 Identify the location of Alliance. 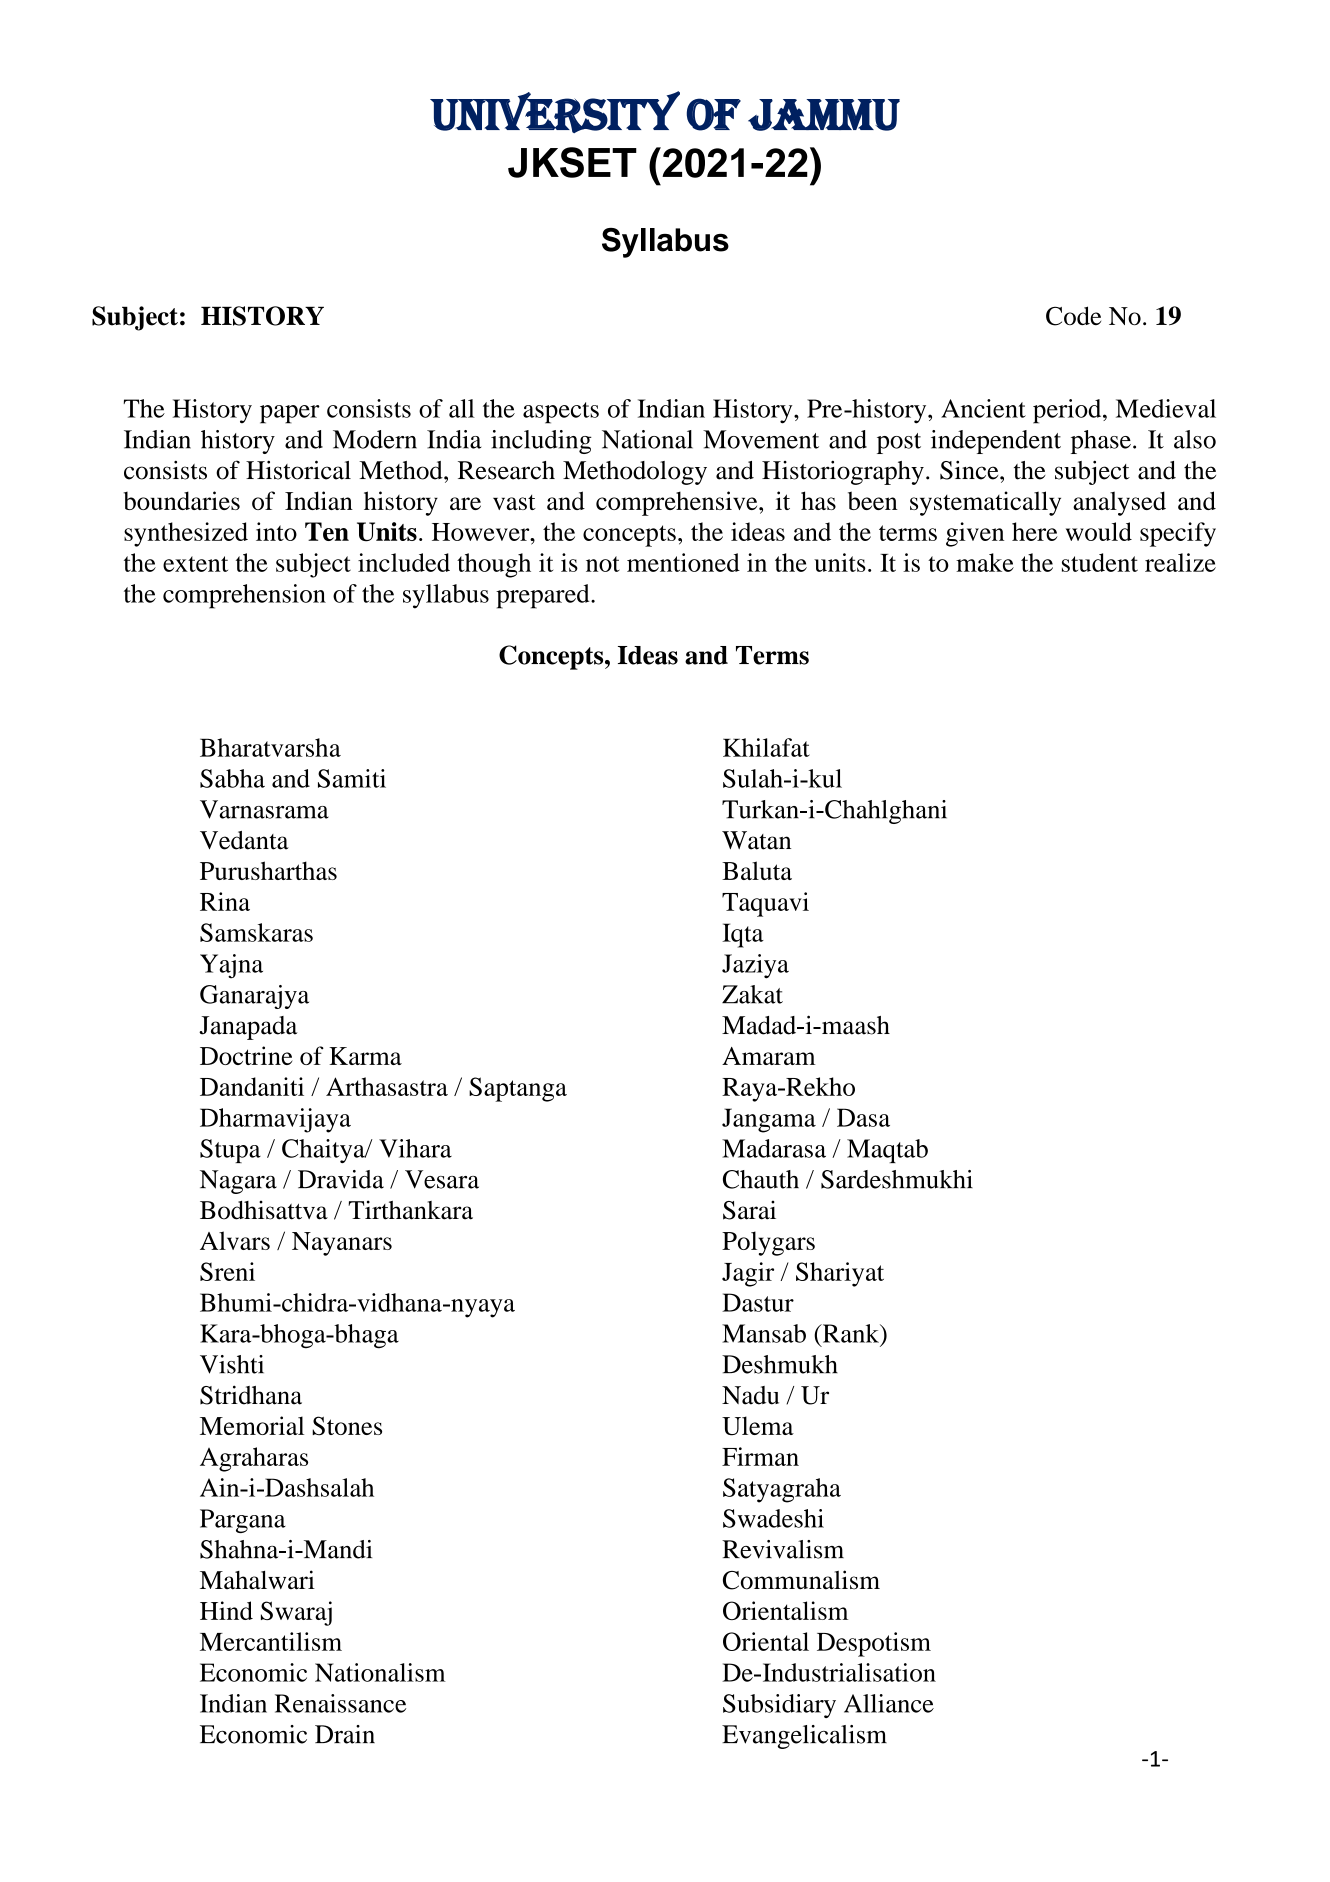
(889, 1703).
